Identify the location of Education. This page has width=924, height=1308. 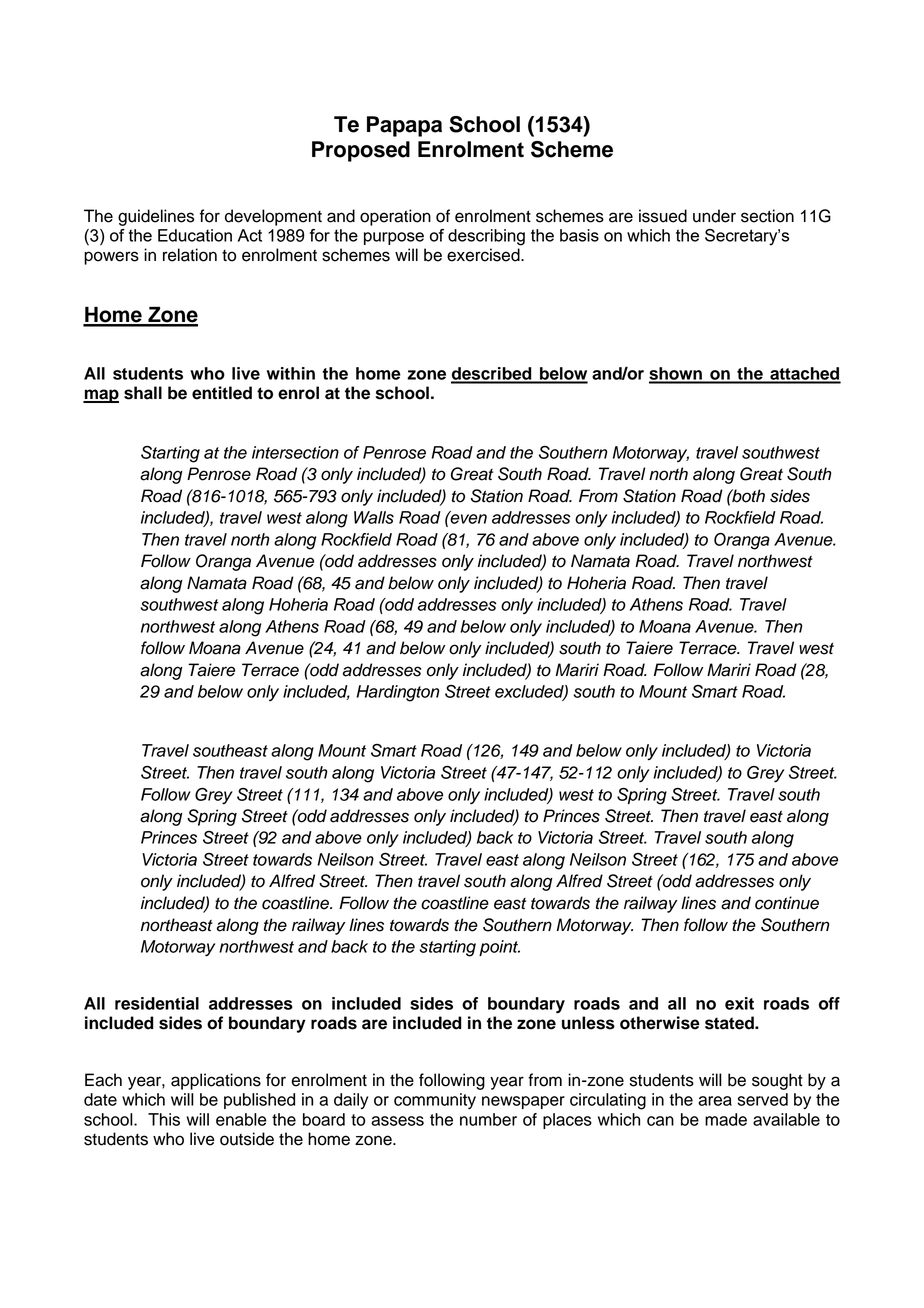
(195, 235).
